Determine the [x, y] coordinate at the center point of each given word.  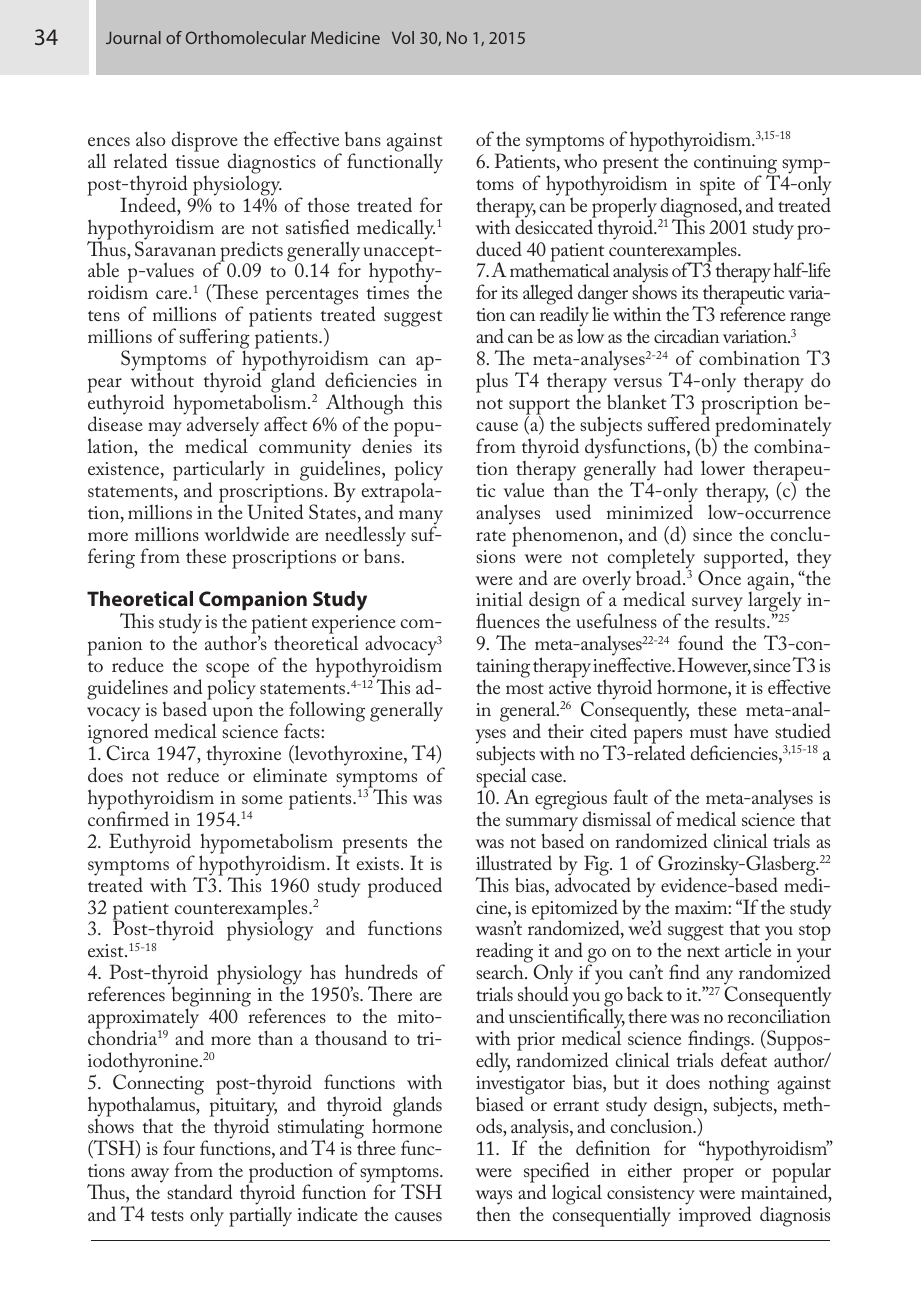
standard [200, 1191]
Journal [133, 37]
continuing [737, 165]
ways [493, 1198]
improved [715, 1215]
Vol [403, 37]
